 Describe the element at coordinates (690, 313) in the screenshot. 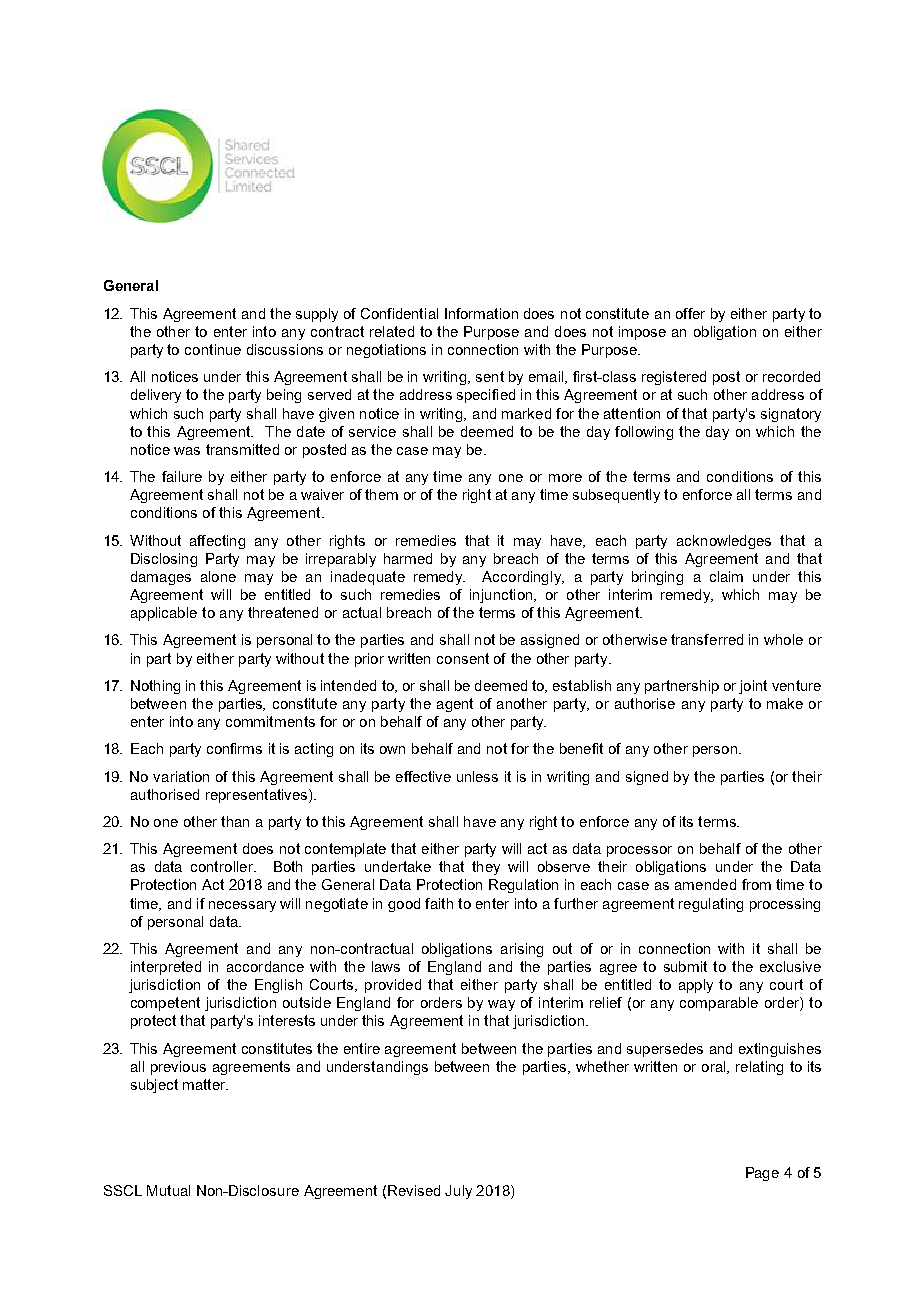

I see `offer` at that location.
